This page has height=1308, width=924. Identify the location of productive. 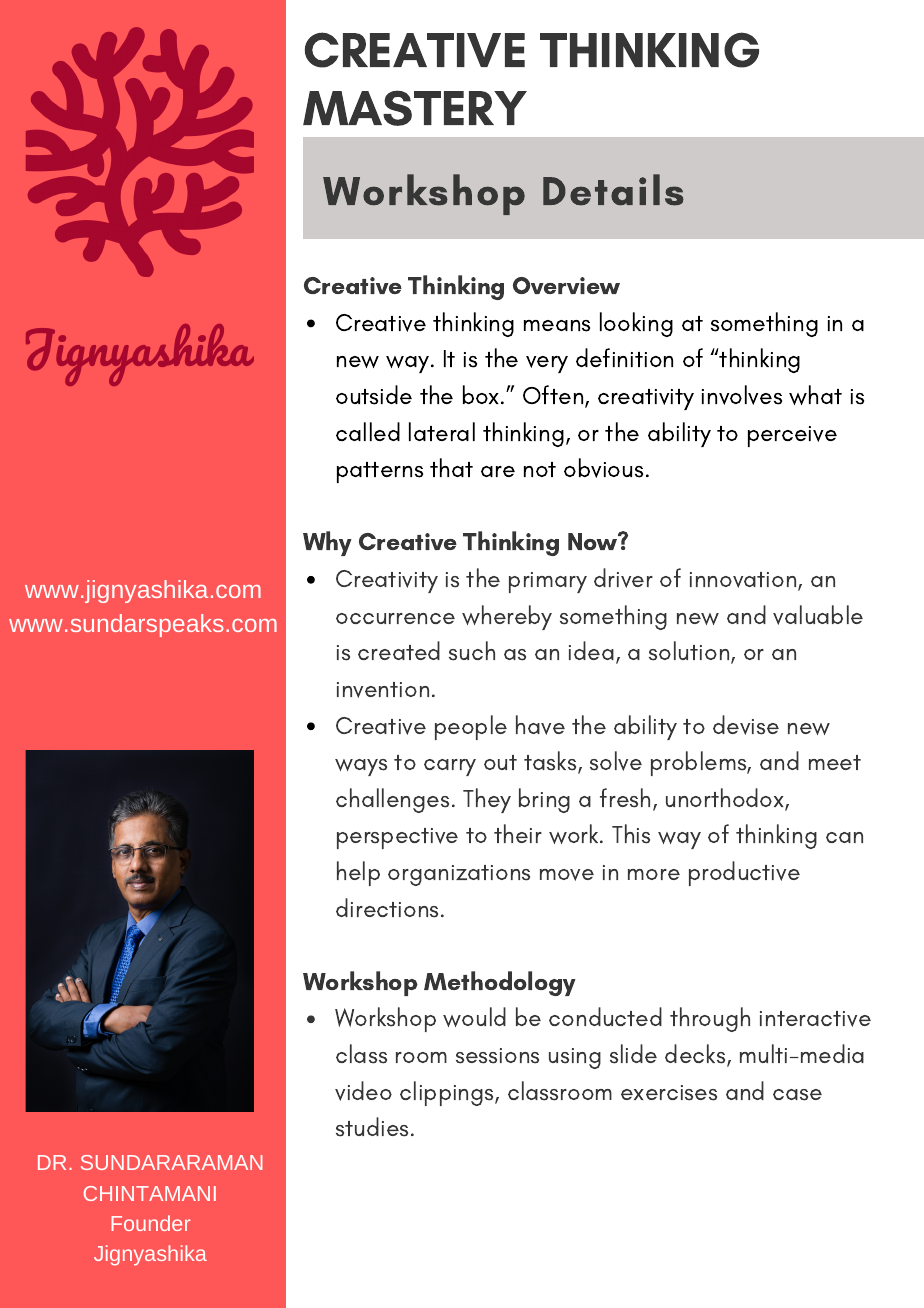
(744, 873).
